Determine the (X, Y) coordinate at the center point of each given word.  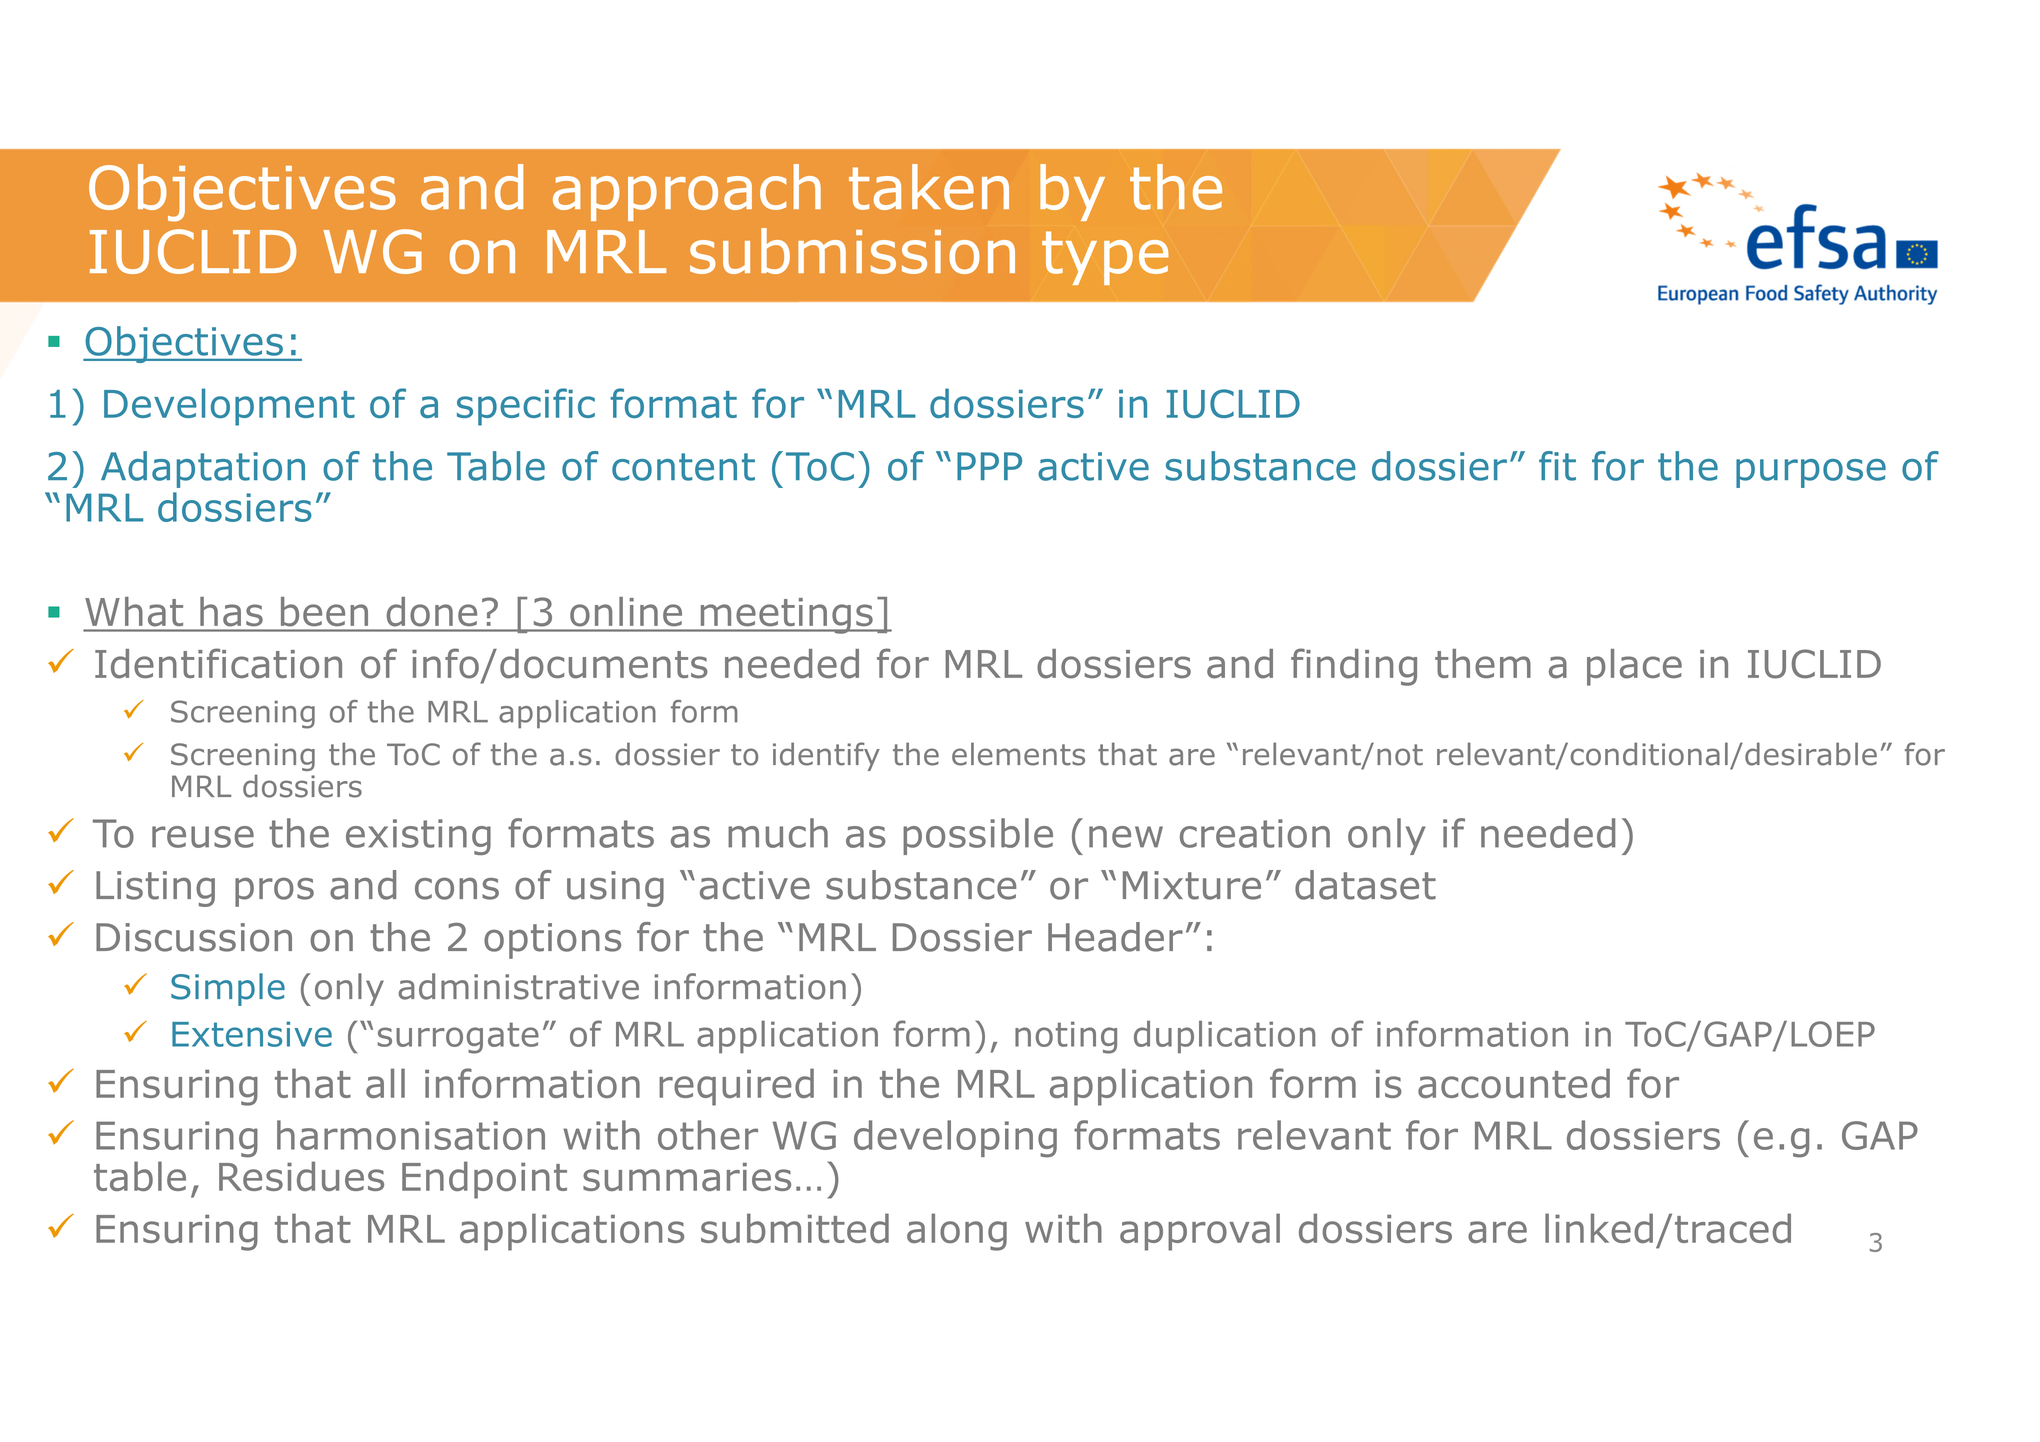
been (324, 611)
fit (1557, 466)
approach (687, 192)
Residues (301, 1176)
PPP (989, 466)
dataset (1365, 885)
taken (929, 187)
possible (978, 836)
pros (274, 892)
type (1105, 258)
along (957, 1232)
